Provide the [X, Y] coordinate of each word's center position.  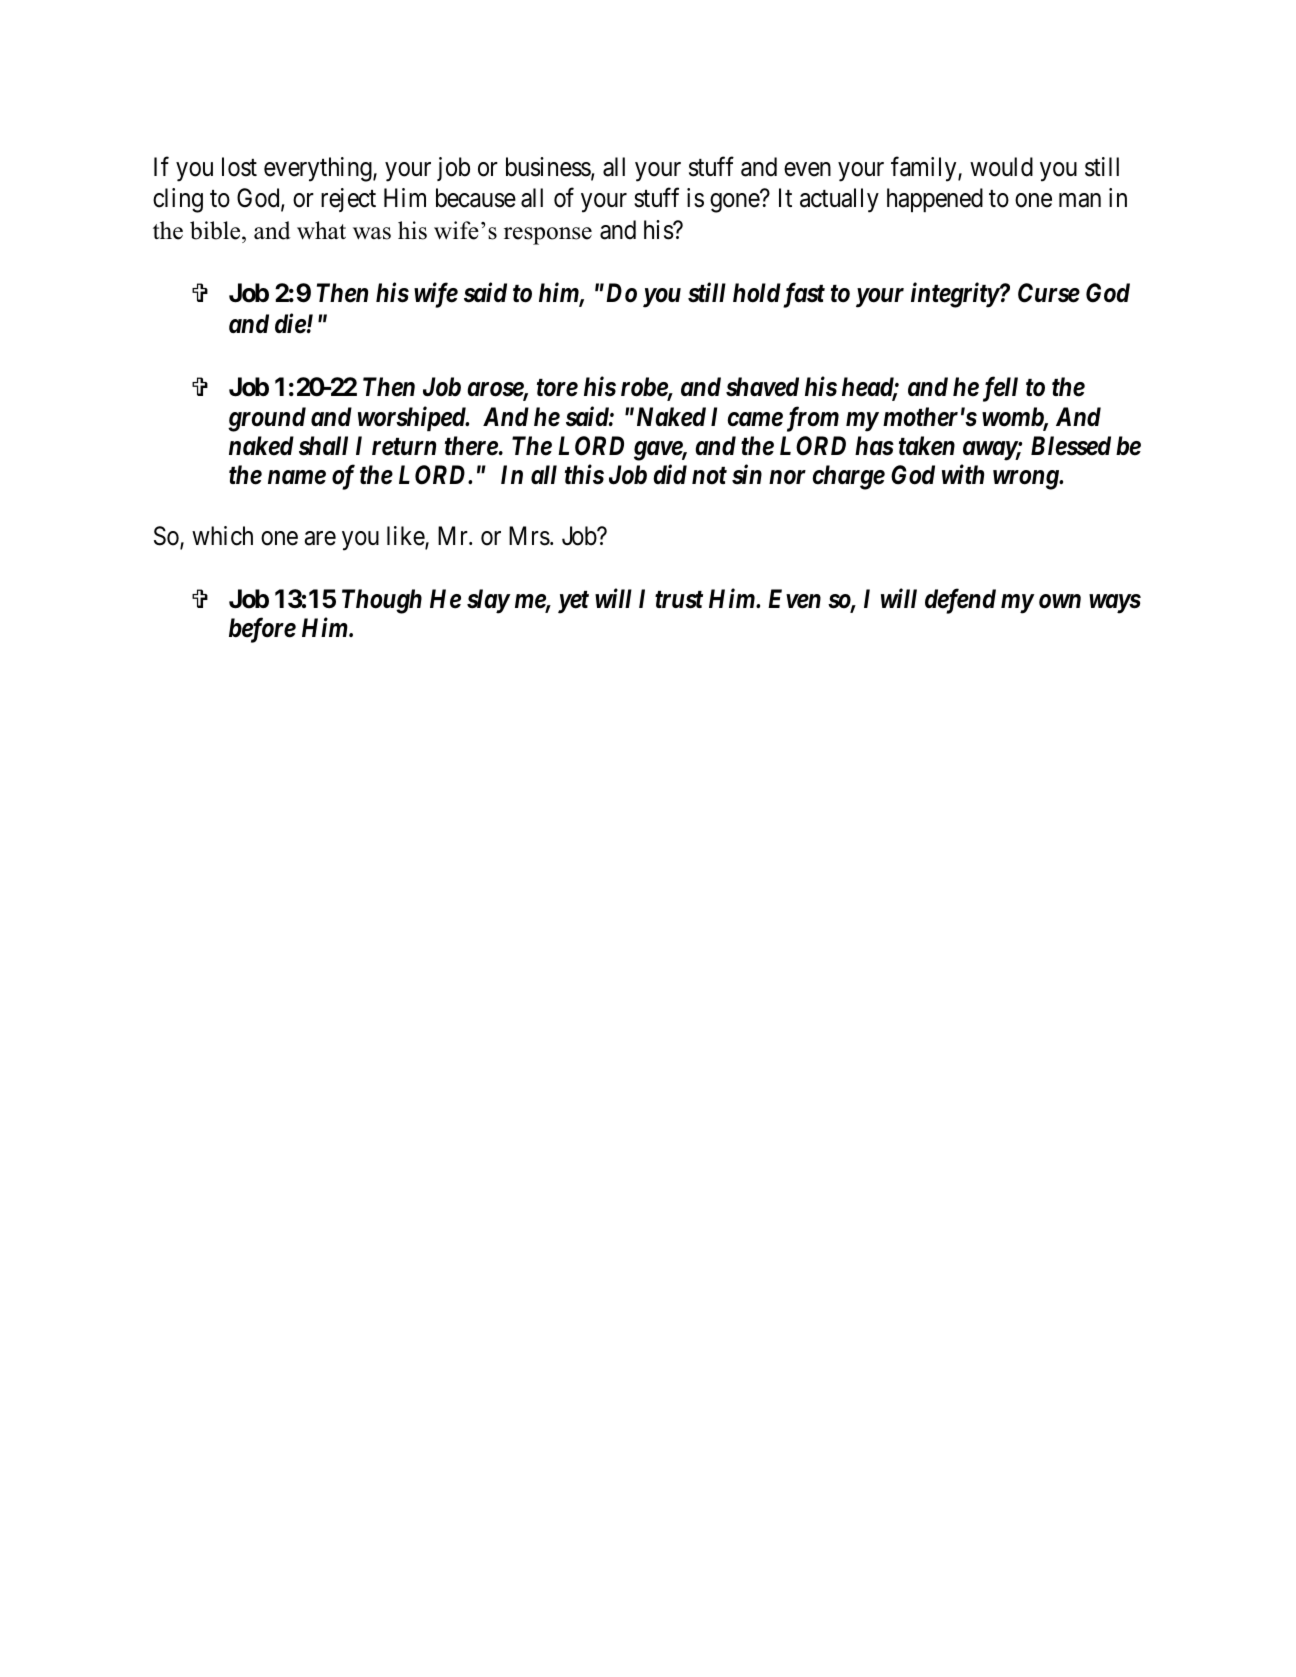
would [1001, 167]
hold [757, 293]
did [670, 474]
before [262, 630]
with [963, 474]
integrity [955, 295]
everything [319, 169]
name [297, 477]
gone [735, 203]
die [290, 324]
